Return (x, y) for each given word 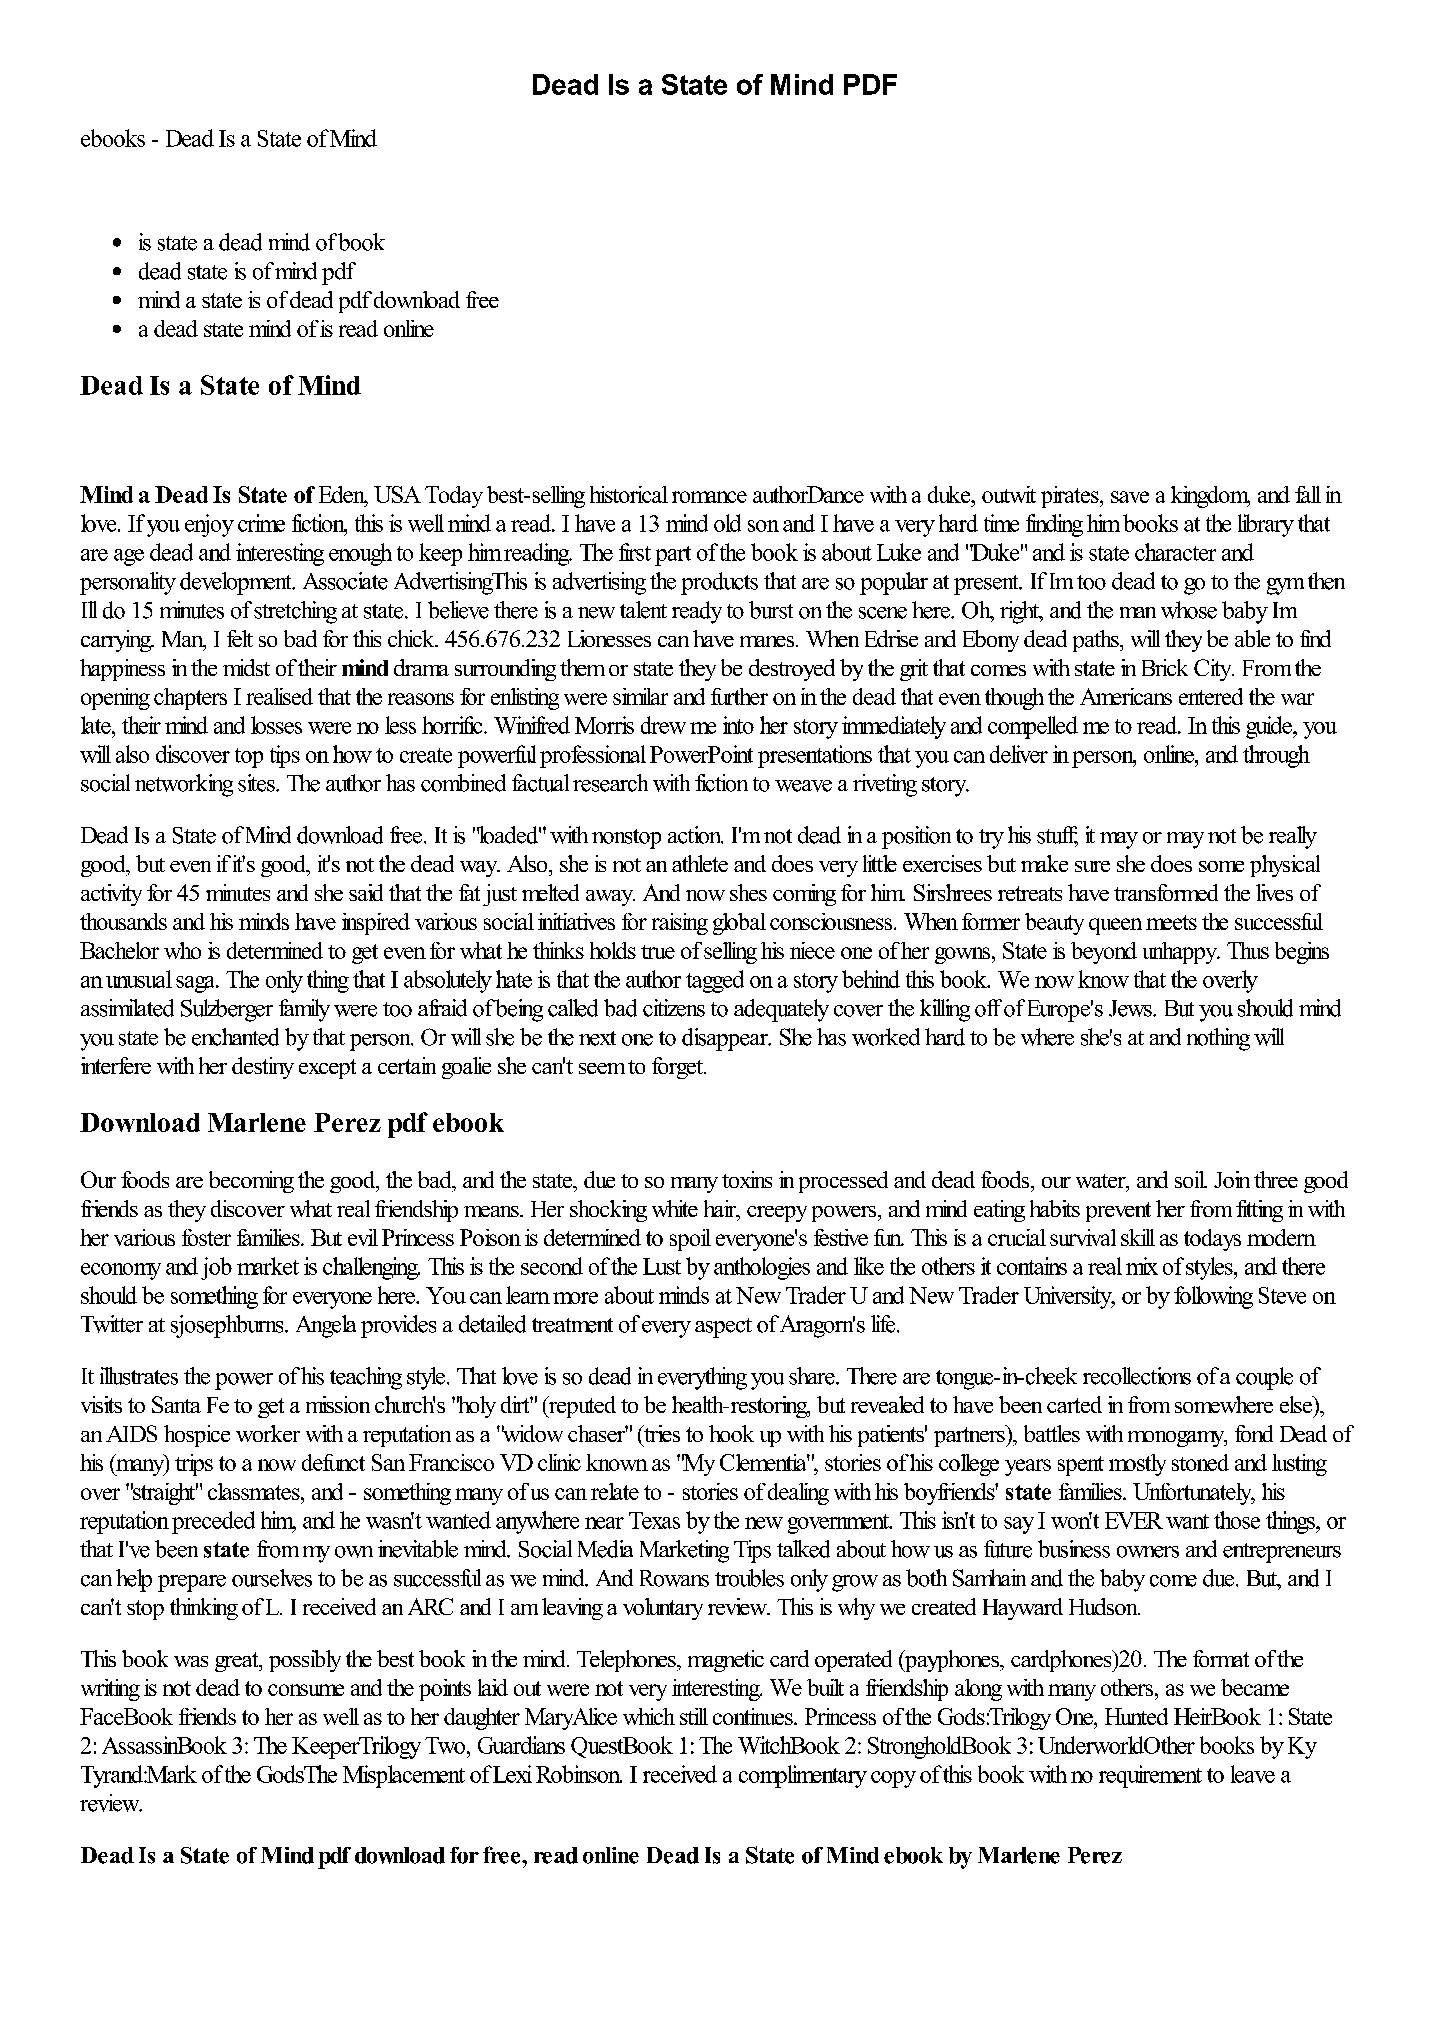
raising (680, 924)
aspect (723, 1328)
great (238, 1662)
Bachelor (119, 950)
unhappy (1181, 953)
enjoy (209, 525)
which (649, 1716)
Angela (326, 1326)
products (719, 583)
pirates (1071, 497)
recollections (1137, 1376)
